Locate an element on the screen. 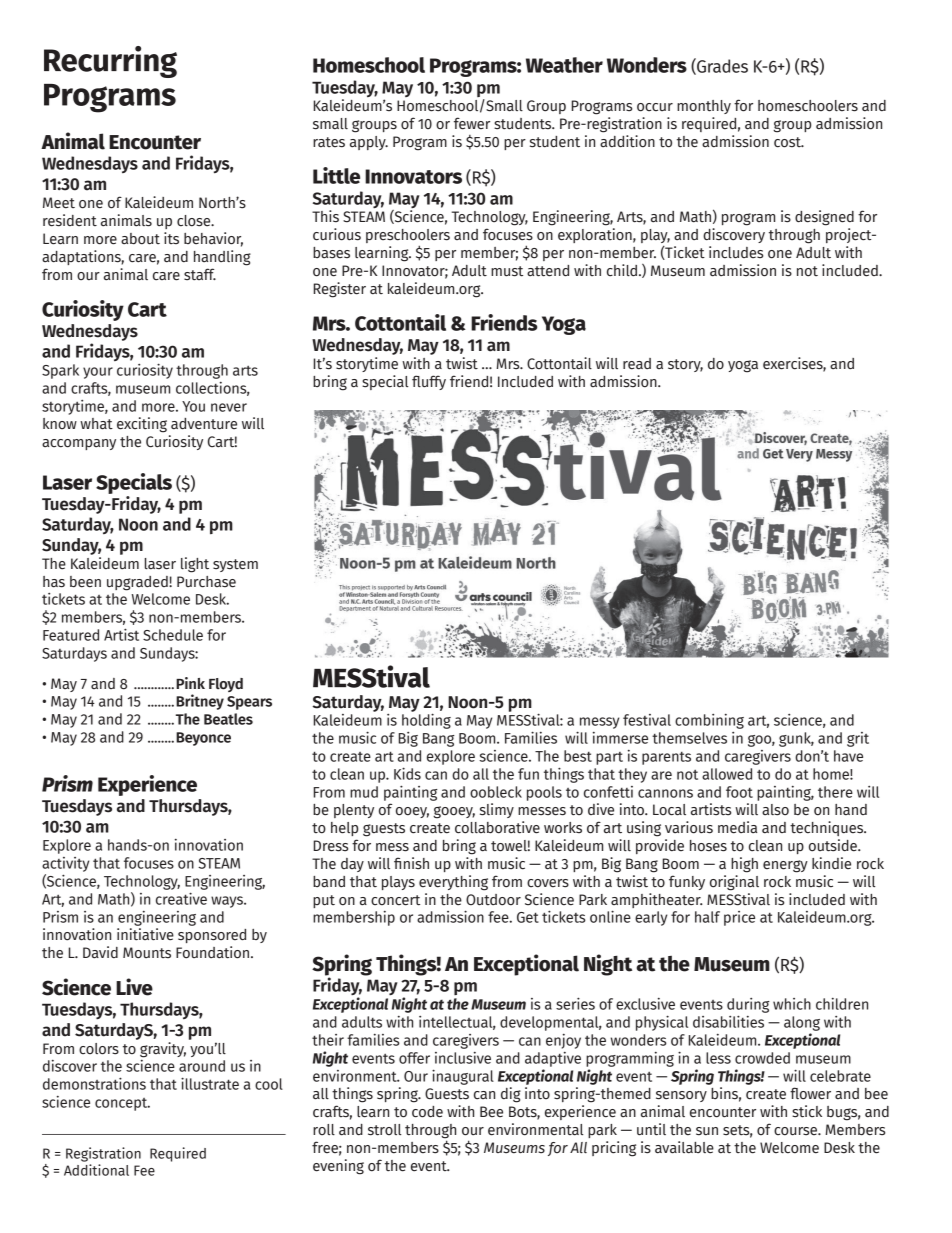 The height and width of the screenshot is (1233, 952). Schedule is located at coordinates (173, 635).
